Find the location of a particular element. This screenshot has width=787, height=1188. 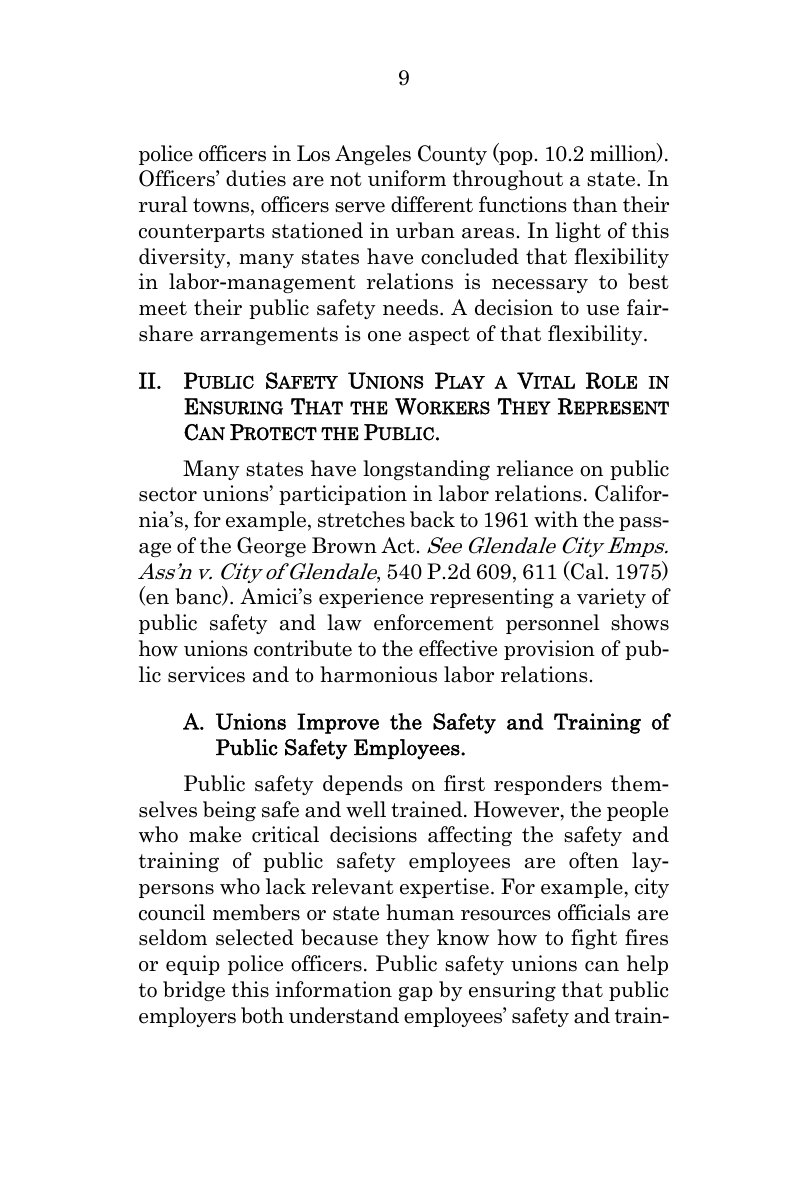

harmonious is located at coordinates (378, 674).
